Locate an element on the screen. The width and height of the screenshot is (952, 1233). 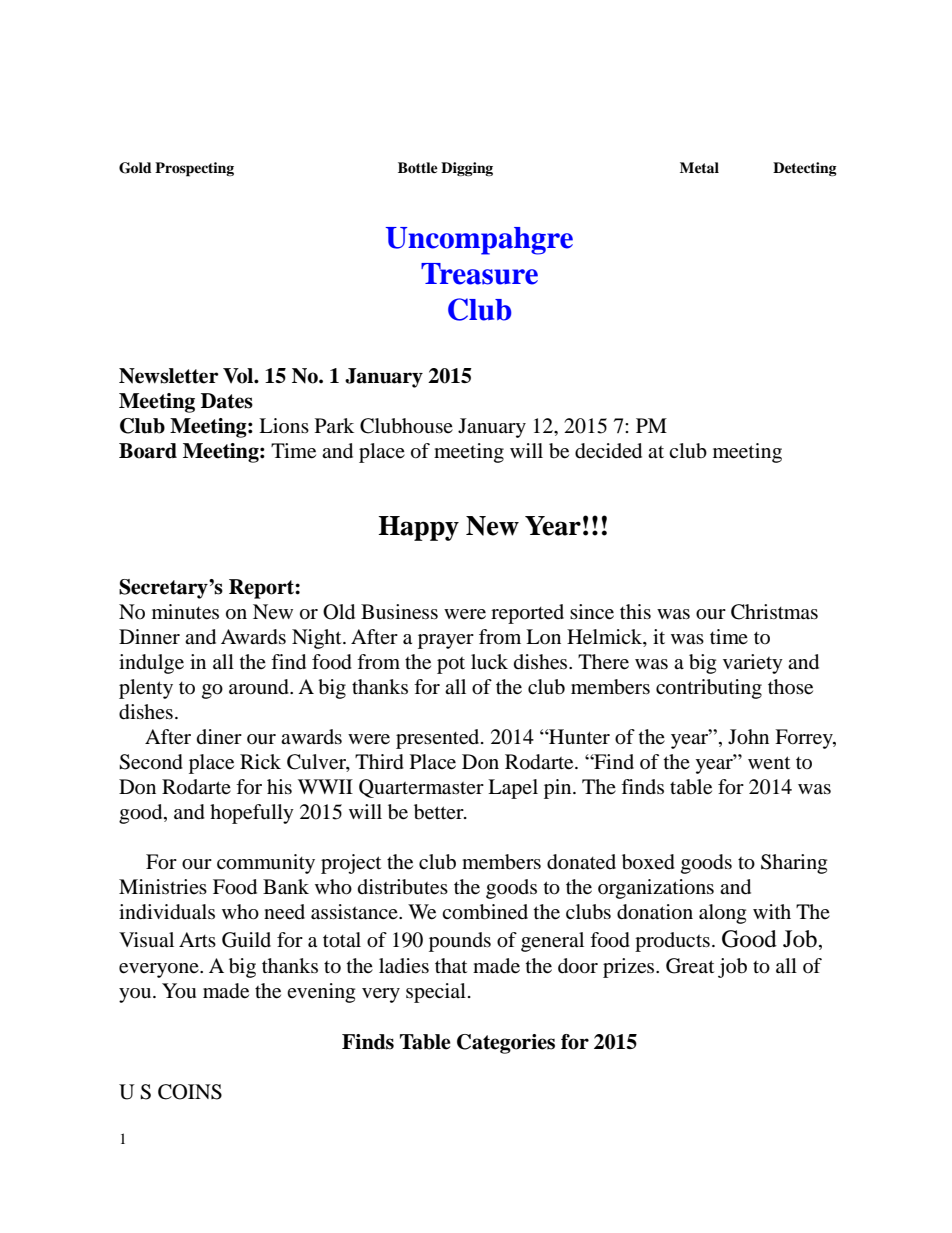
presented is located at coordinates (439, 739).
